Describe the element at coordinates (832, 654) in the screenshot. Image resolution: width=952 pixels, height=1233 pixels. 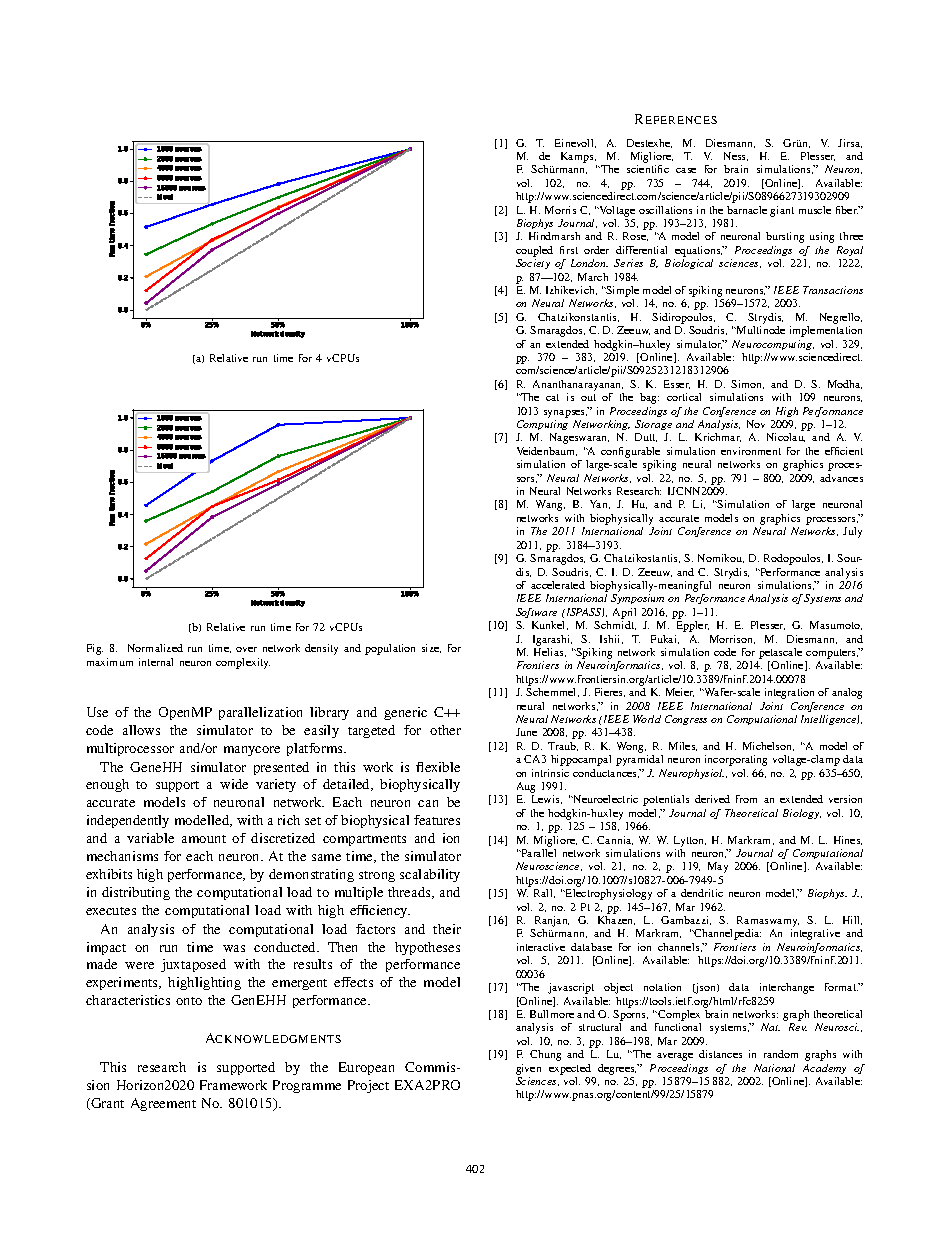
I see `computers` at that location.
